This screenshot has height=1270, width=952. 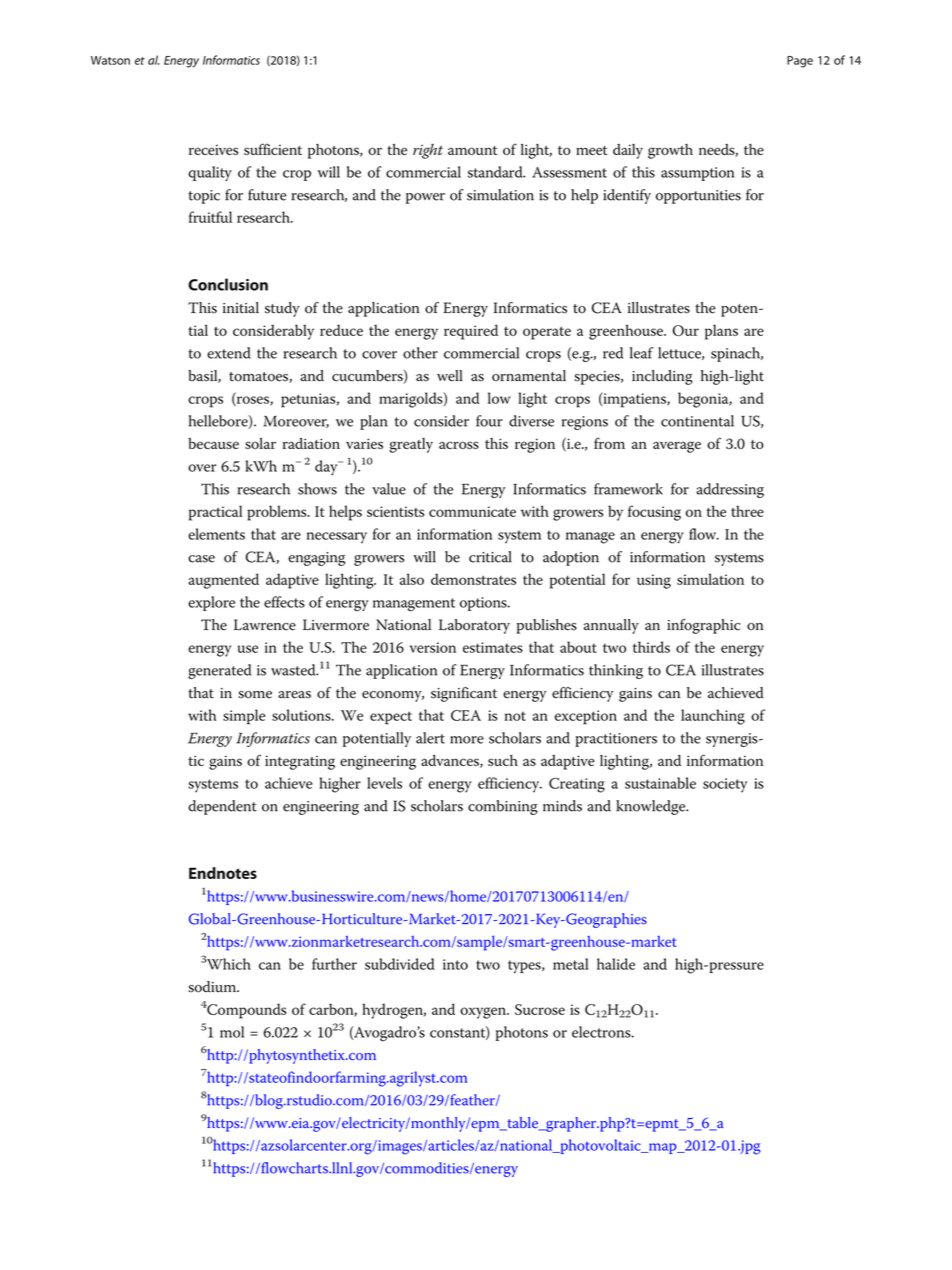 I want to click on because, so click(x=213, y=443).
